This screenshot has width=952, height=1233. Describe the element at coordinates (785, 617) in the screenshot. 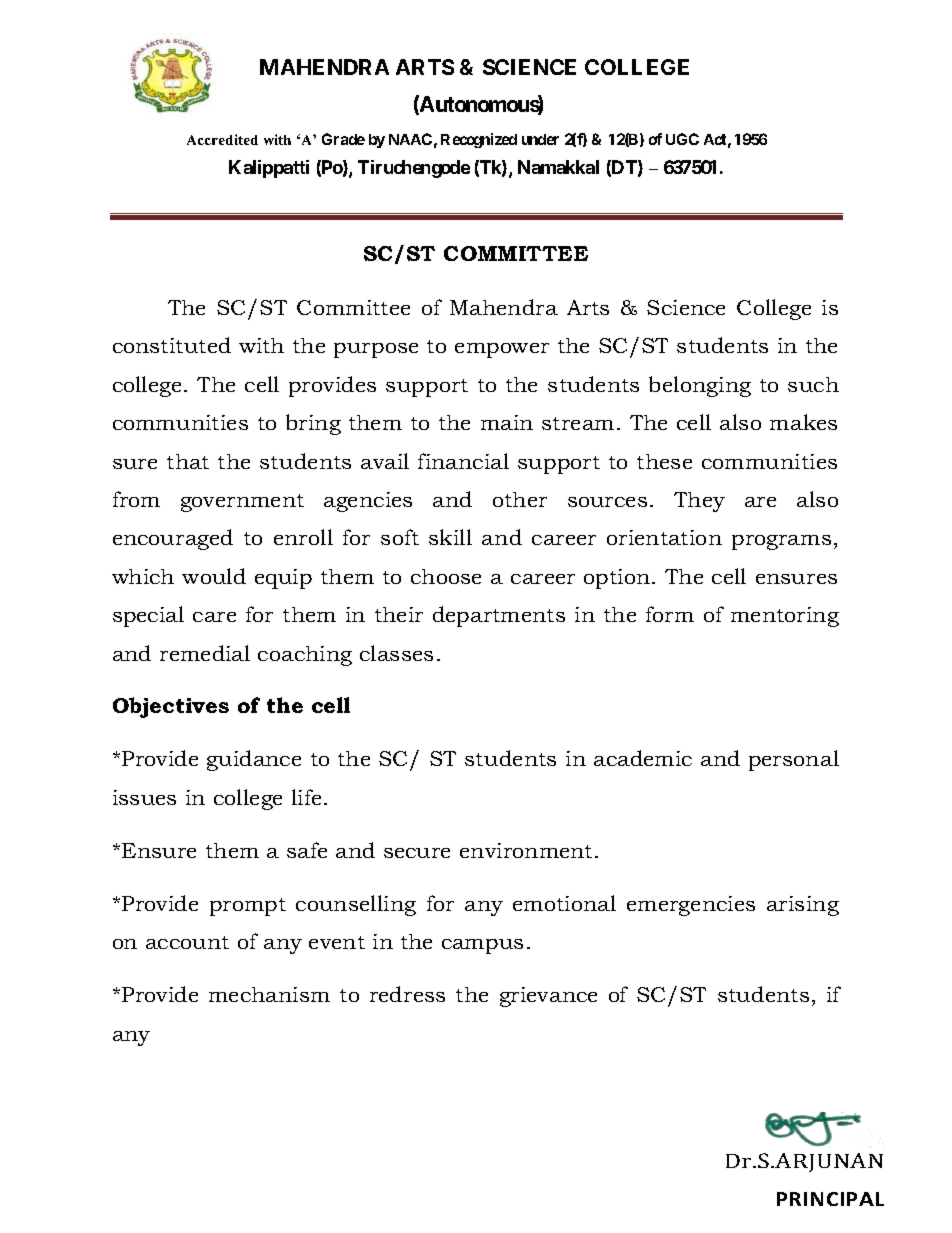

I see `mentoring` at that location.
